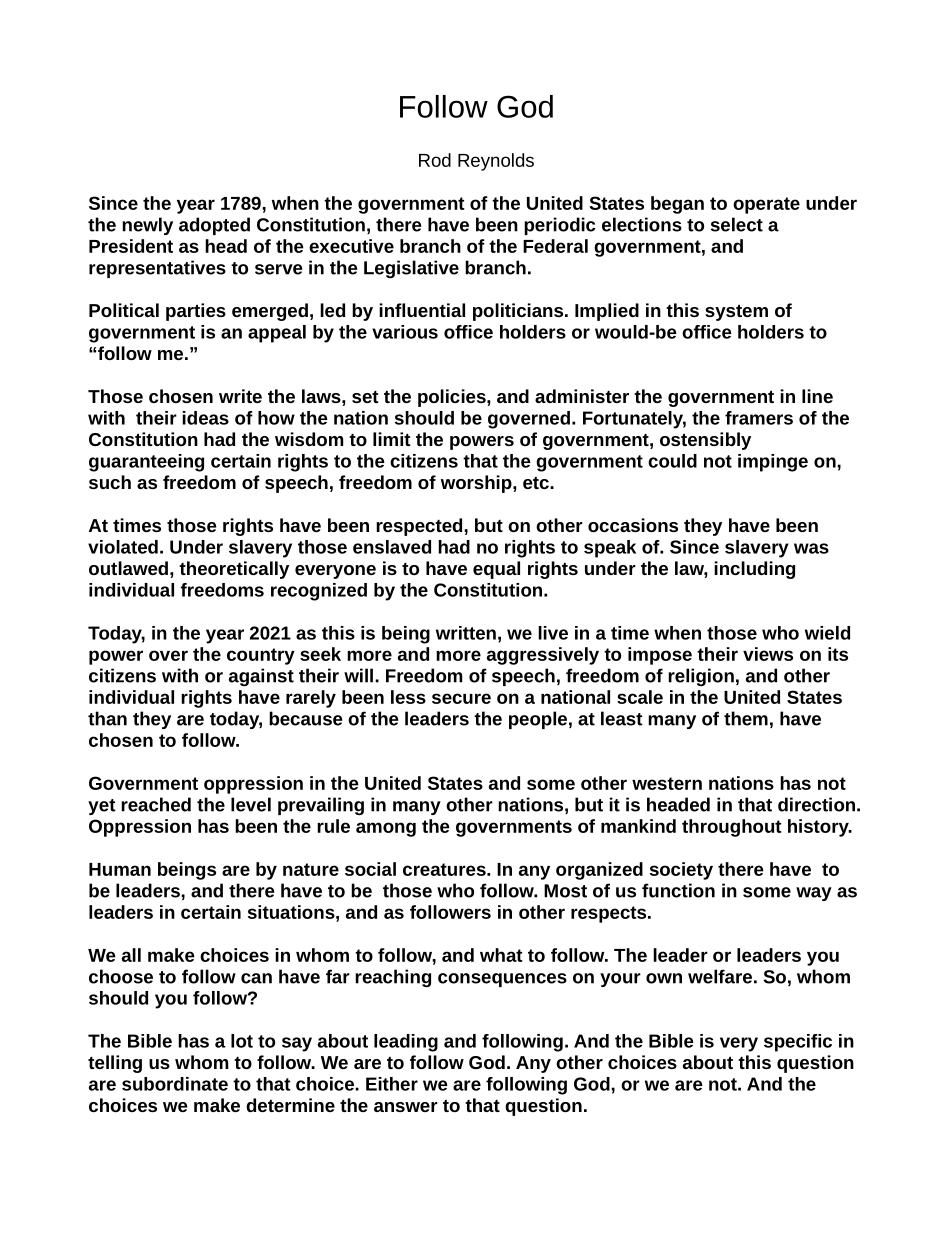  I want to click on framers, so click(759, 418).
